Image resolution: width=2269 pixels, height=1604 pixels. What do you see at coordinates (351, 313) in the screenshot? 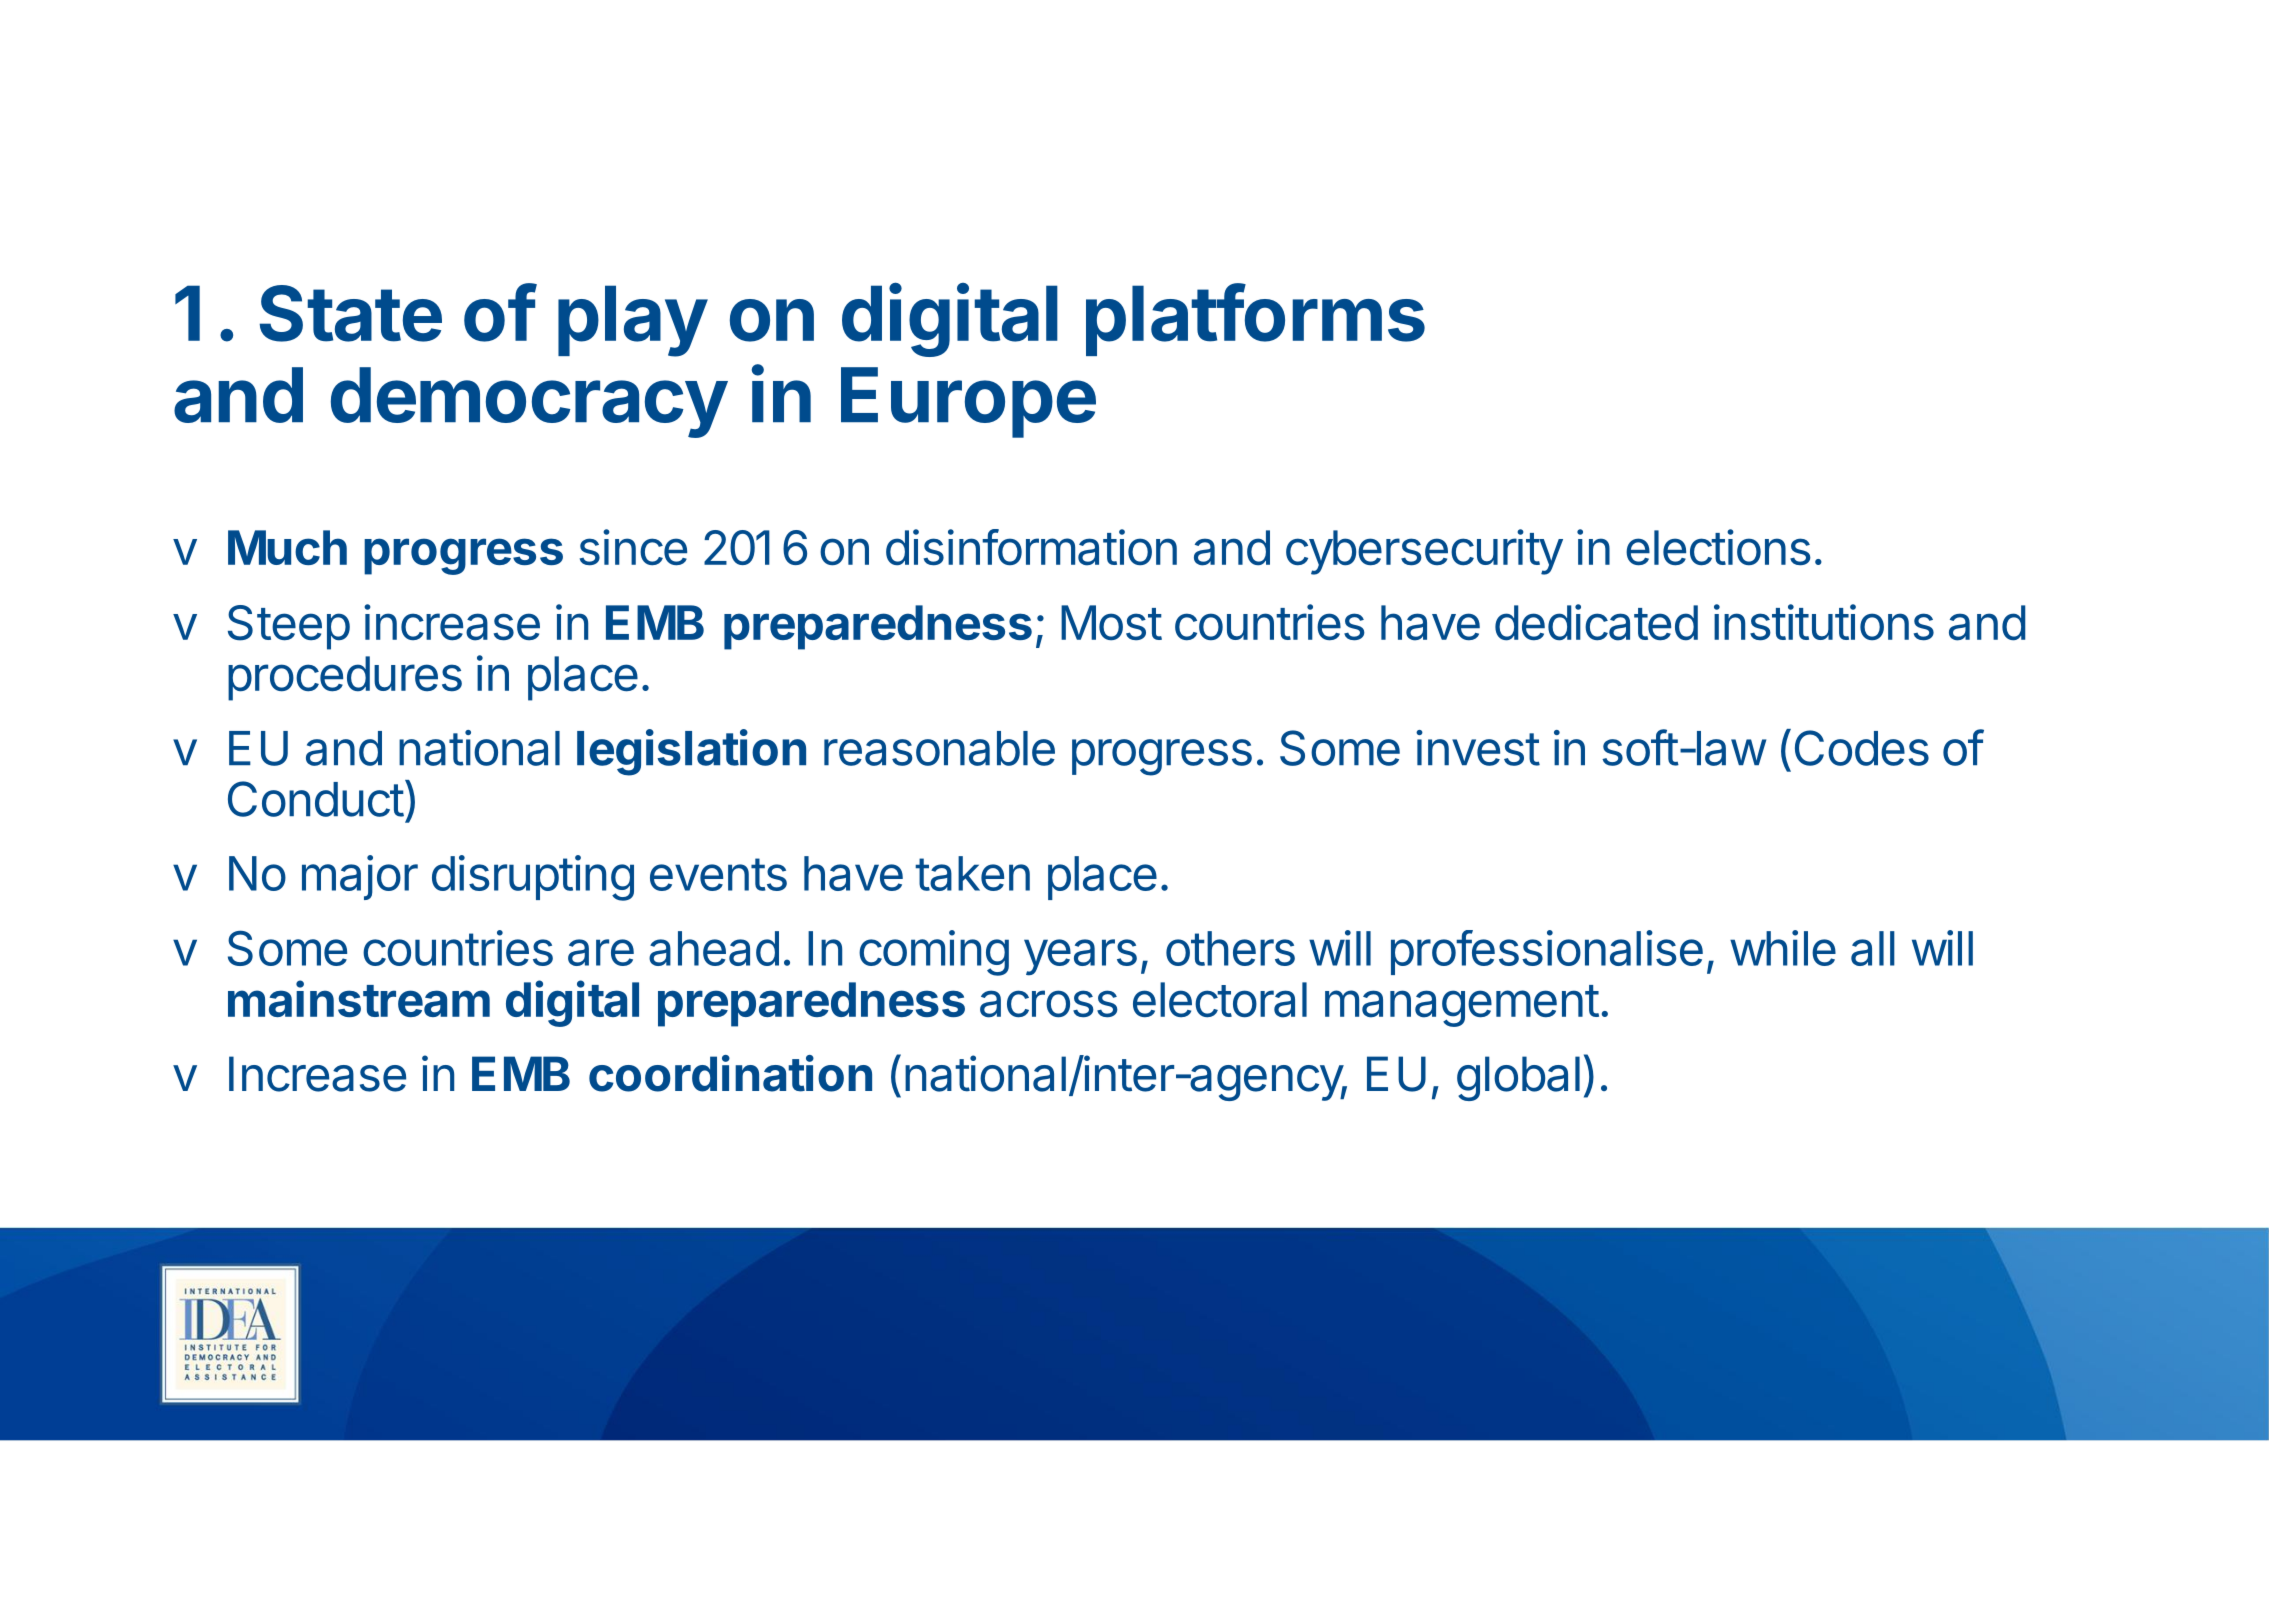
I see `State` at bounding box center [351, 313].
